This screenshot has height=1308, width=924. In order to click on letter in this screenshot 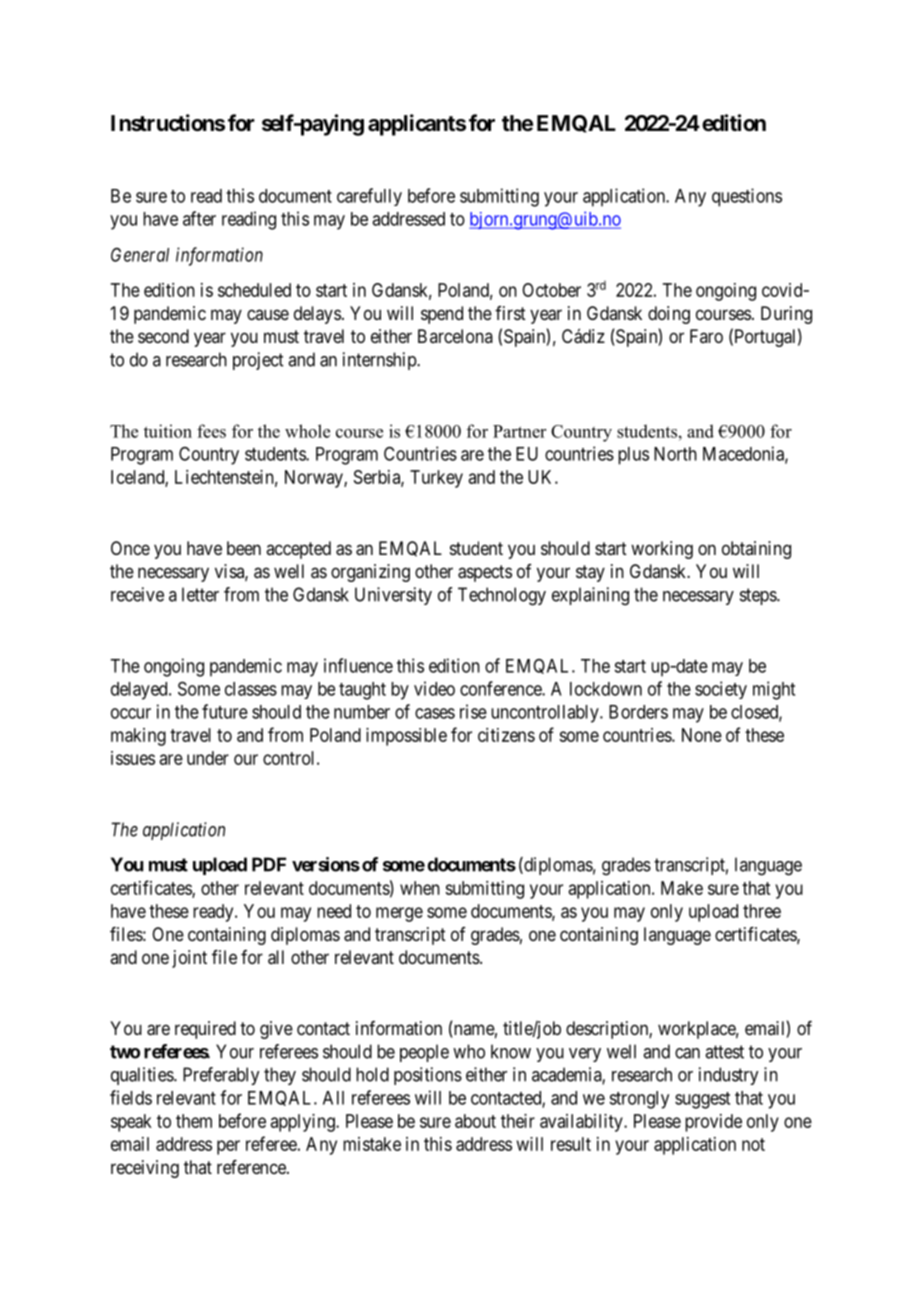, I will do `click(200, 594)`.
